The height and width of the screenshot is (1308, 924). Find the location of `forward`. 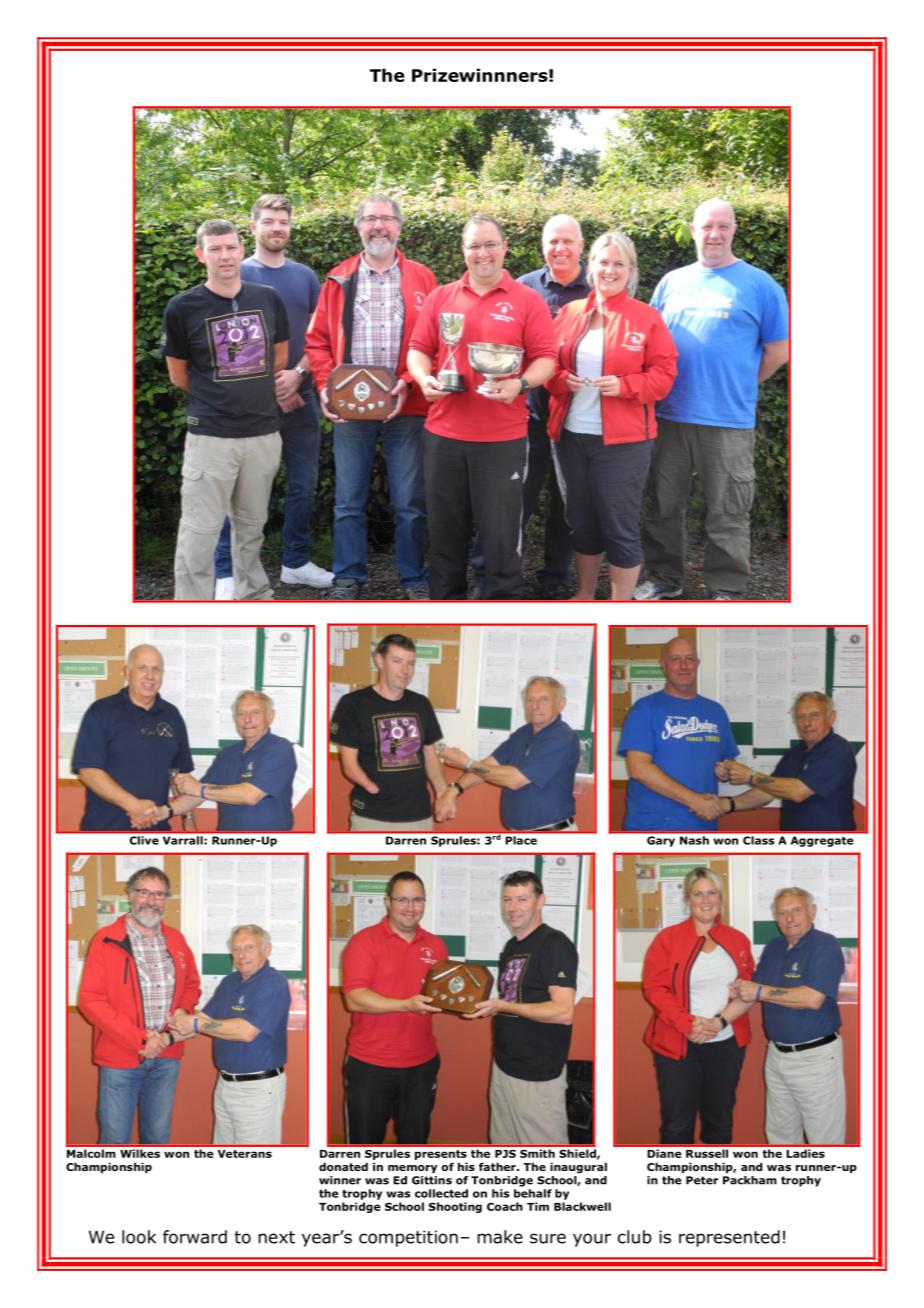

forward is located at coordinates (195, 1237).
